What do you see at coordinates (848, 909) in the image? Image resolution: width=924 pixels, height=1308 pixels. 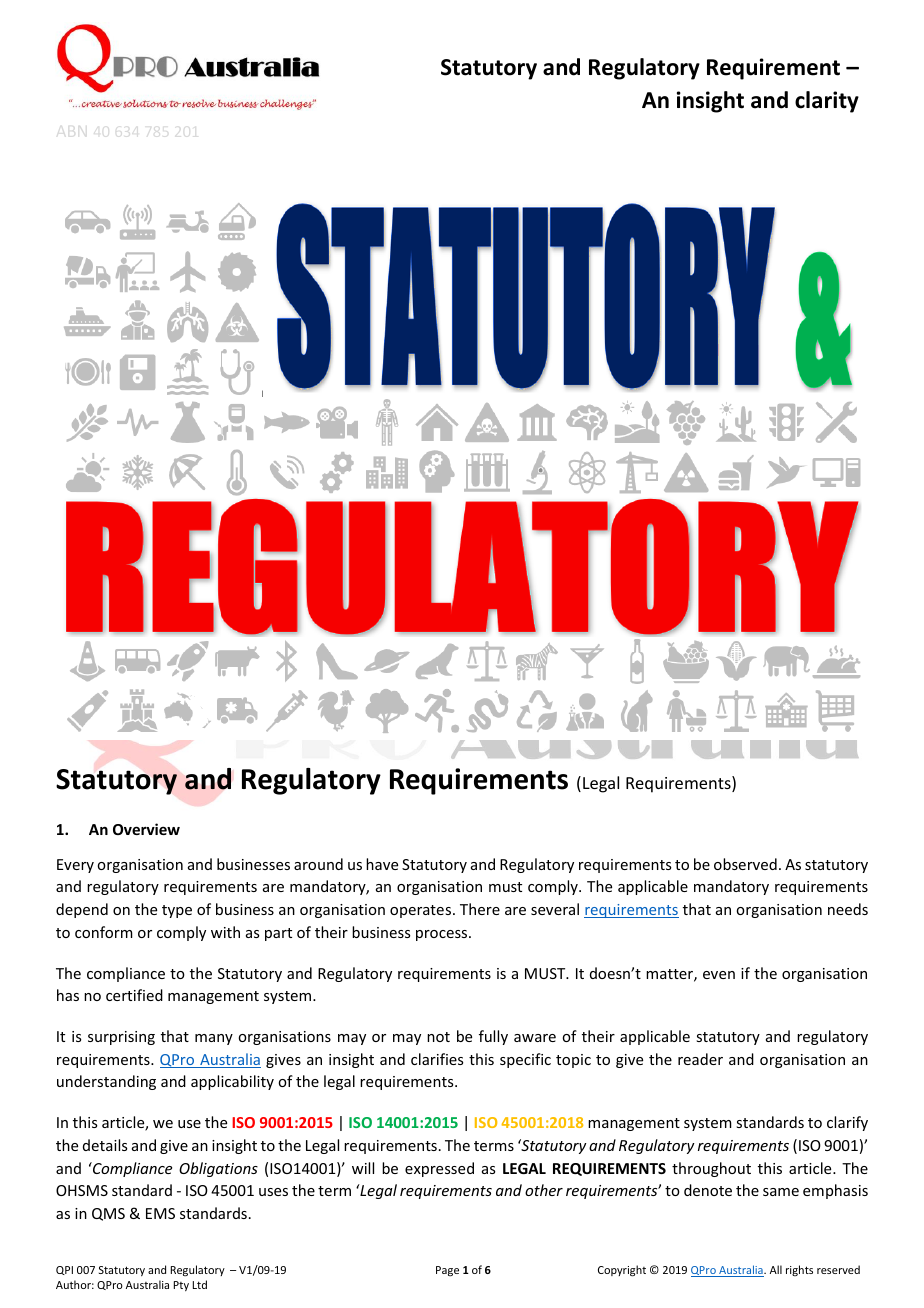 I see `needs` at bounding box center [848, 909].
